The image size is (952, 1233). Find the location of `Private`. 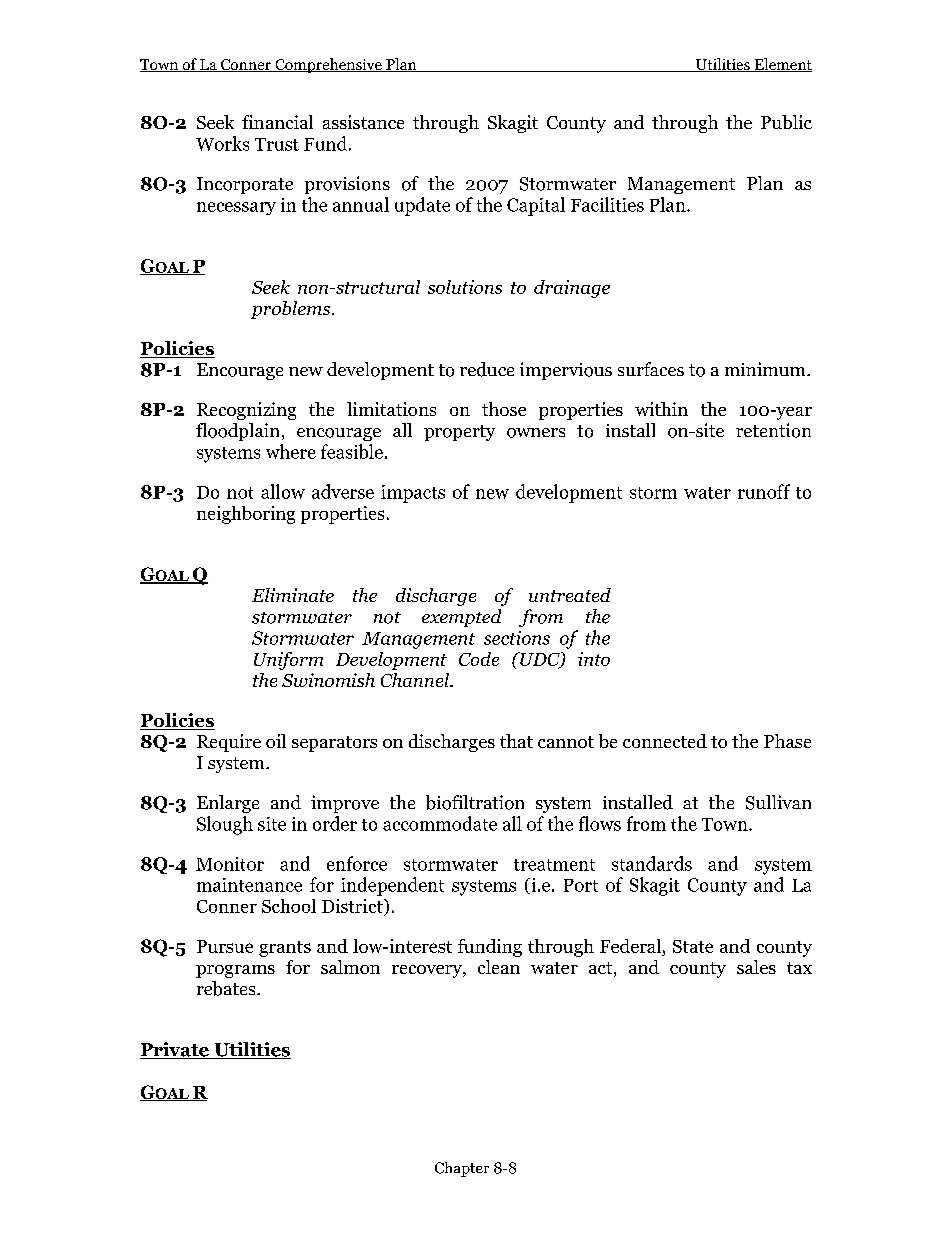

Private is located at coordinates (175, 1050).
